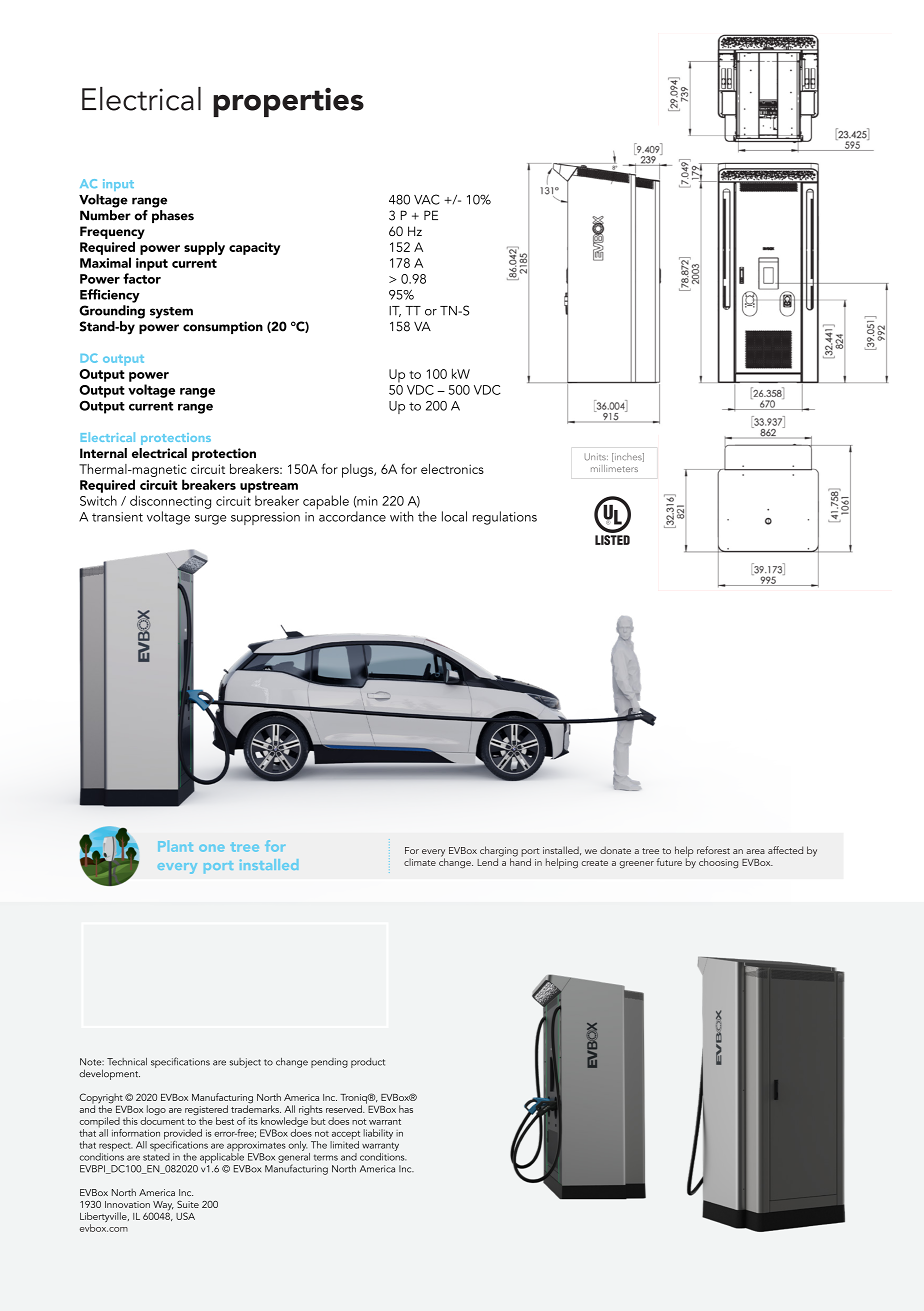  What do you see at coordinates (210, 520) in the screenshot?
I see `surge` at bounding box center [210, 520].
